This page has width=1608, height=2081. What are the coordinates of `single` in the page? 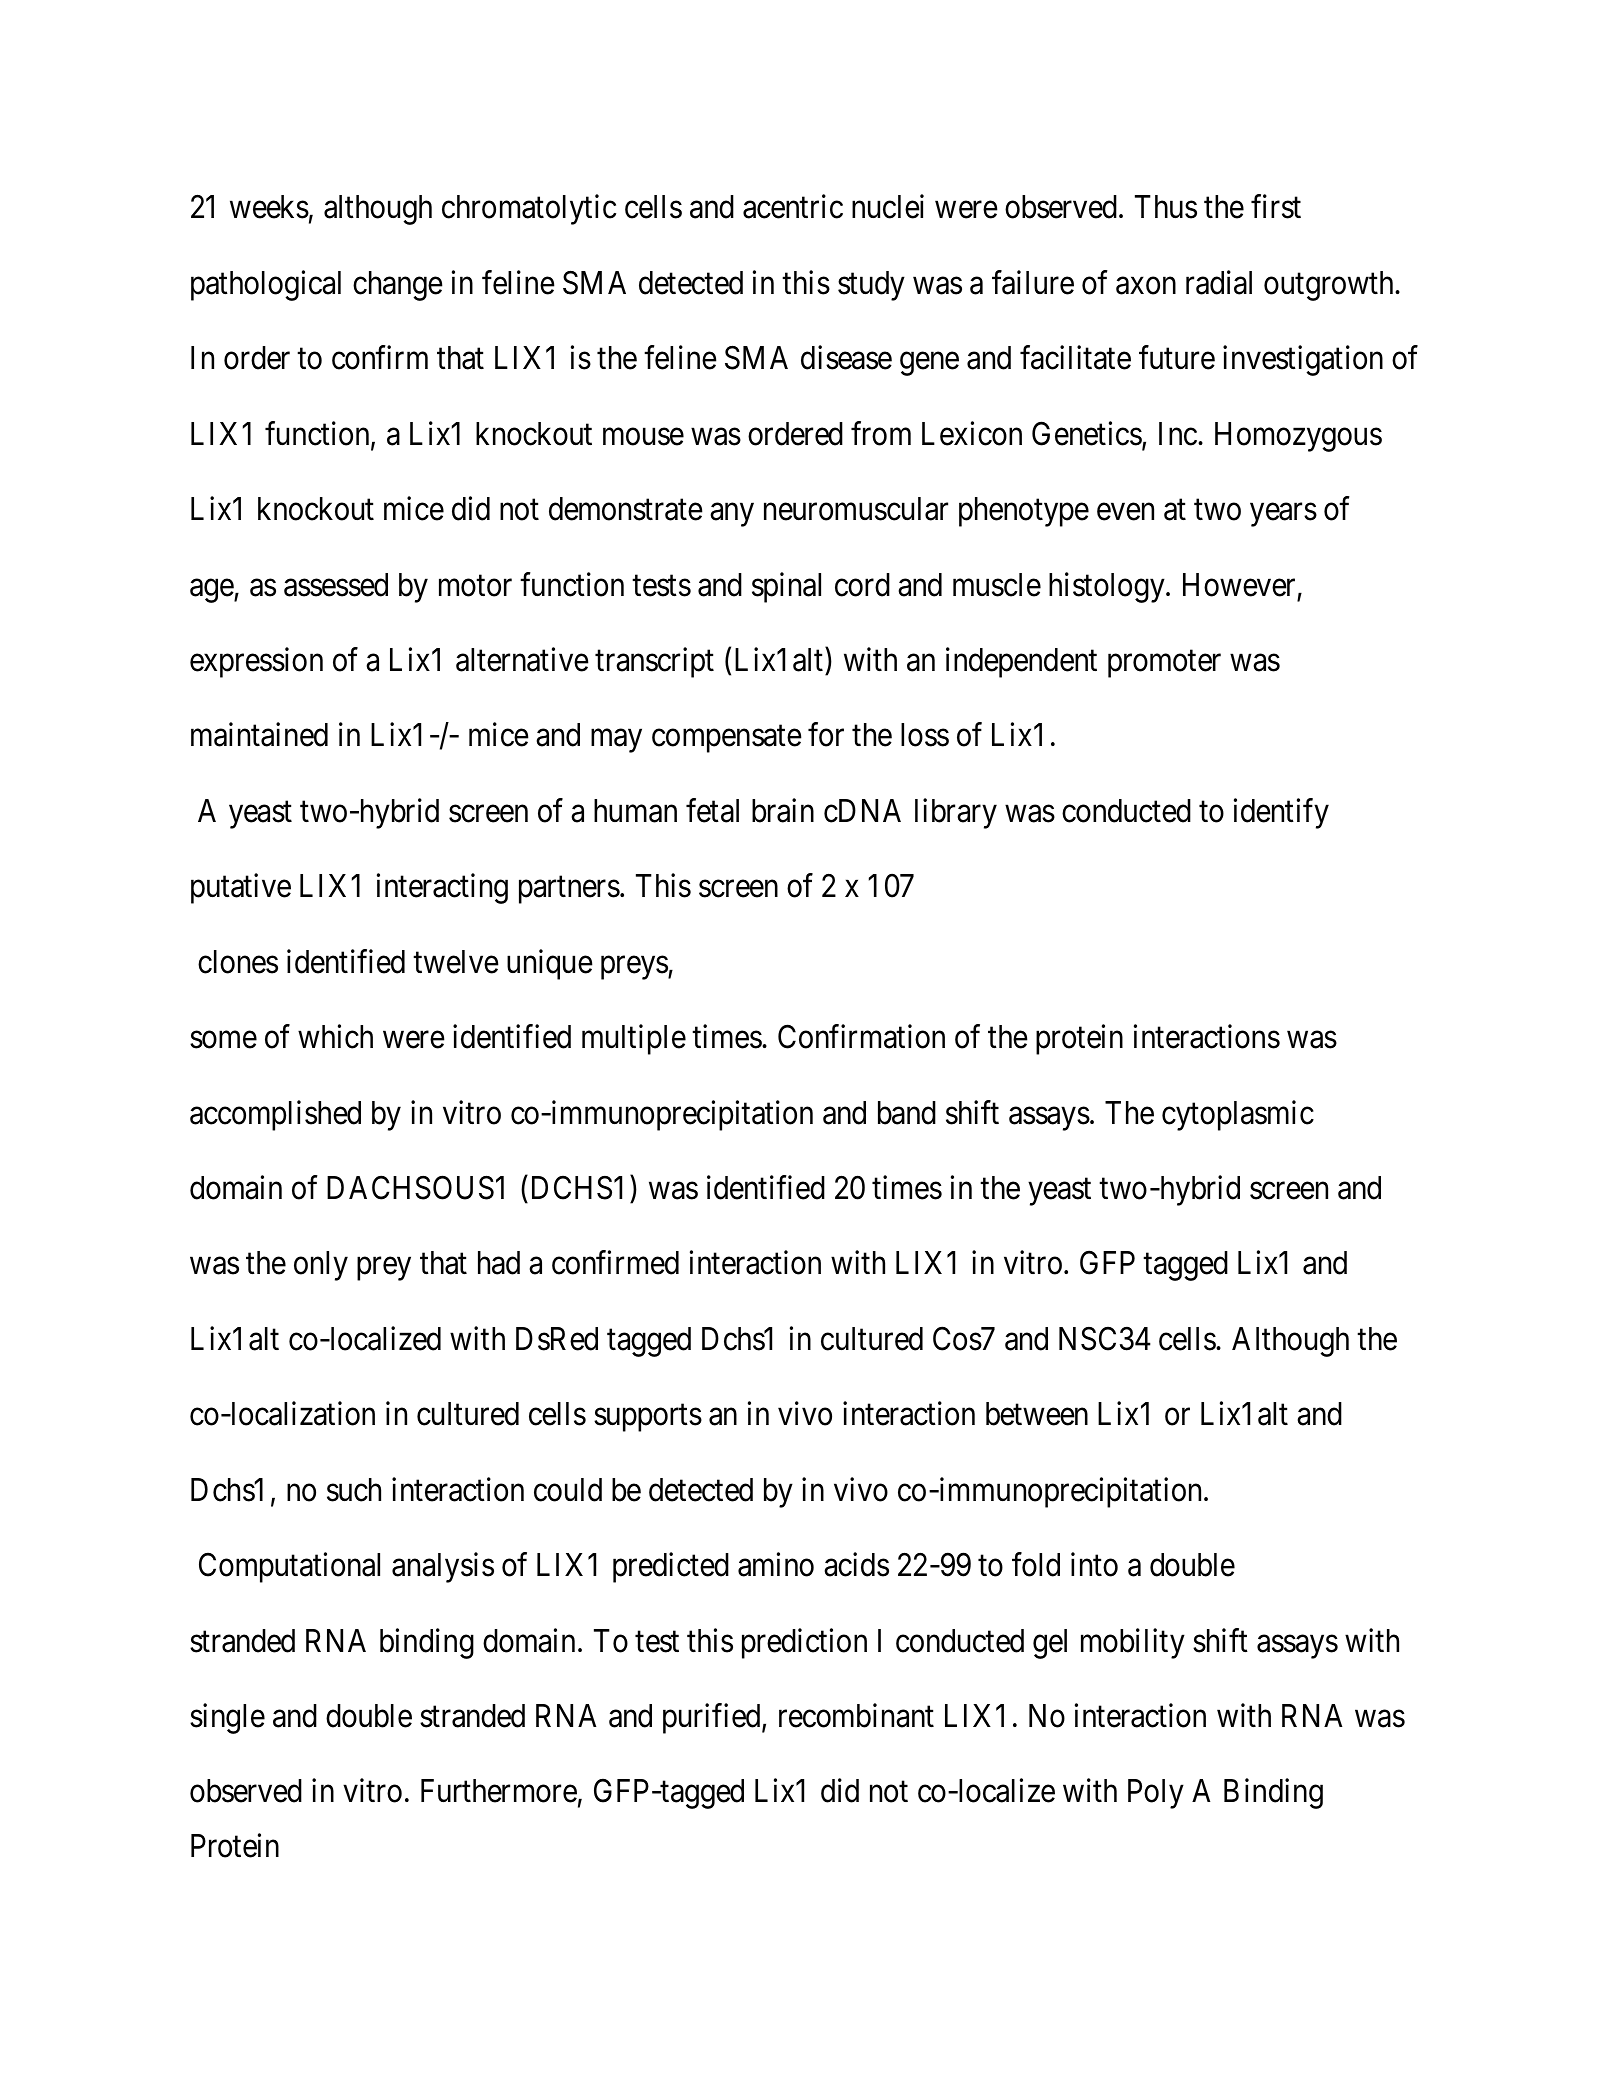 It's located at (227, 1719).
